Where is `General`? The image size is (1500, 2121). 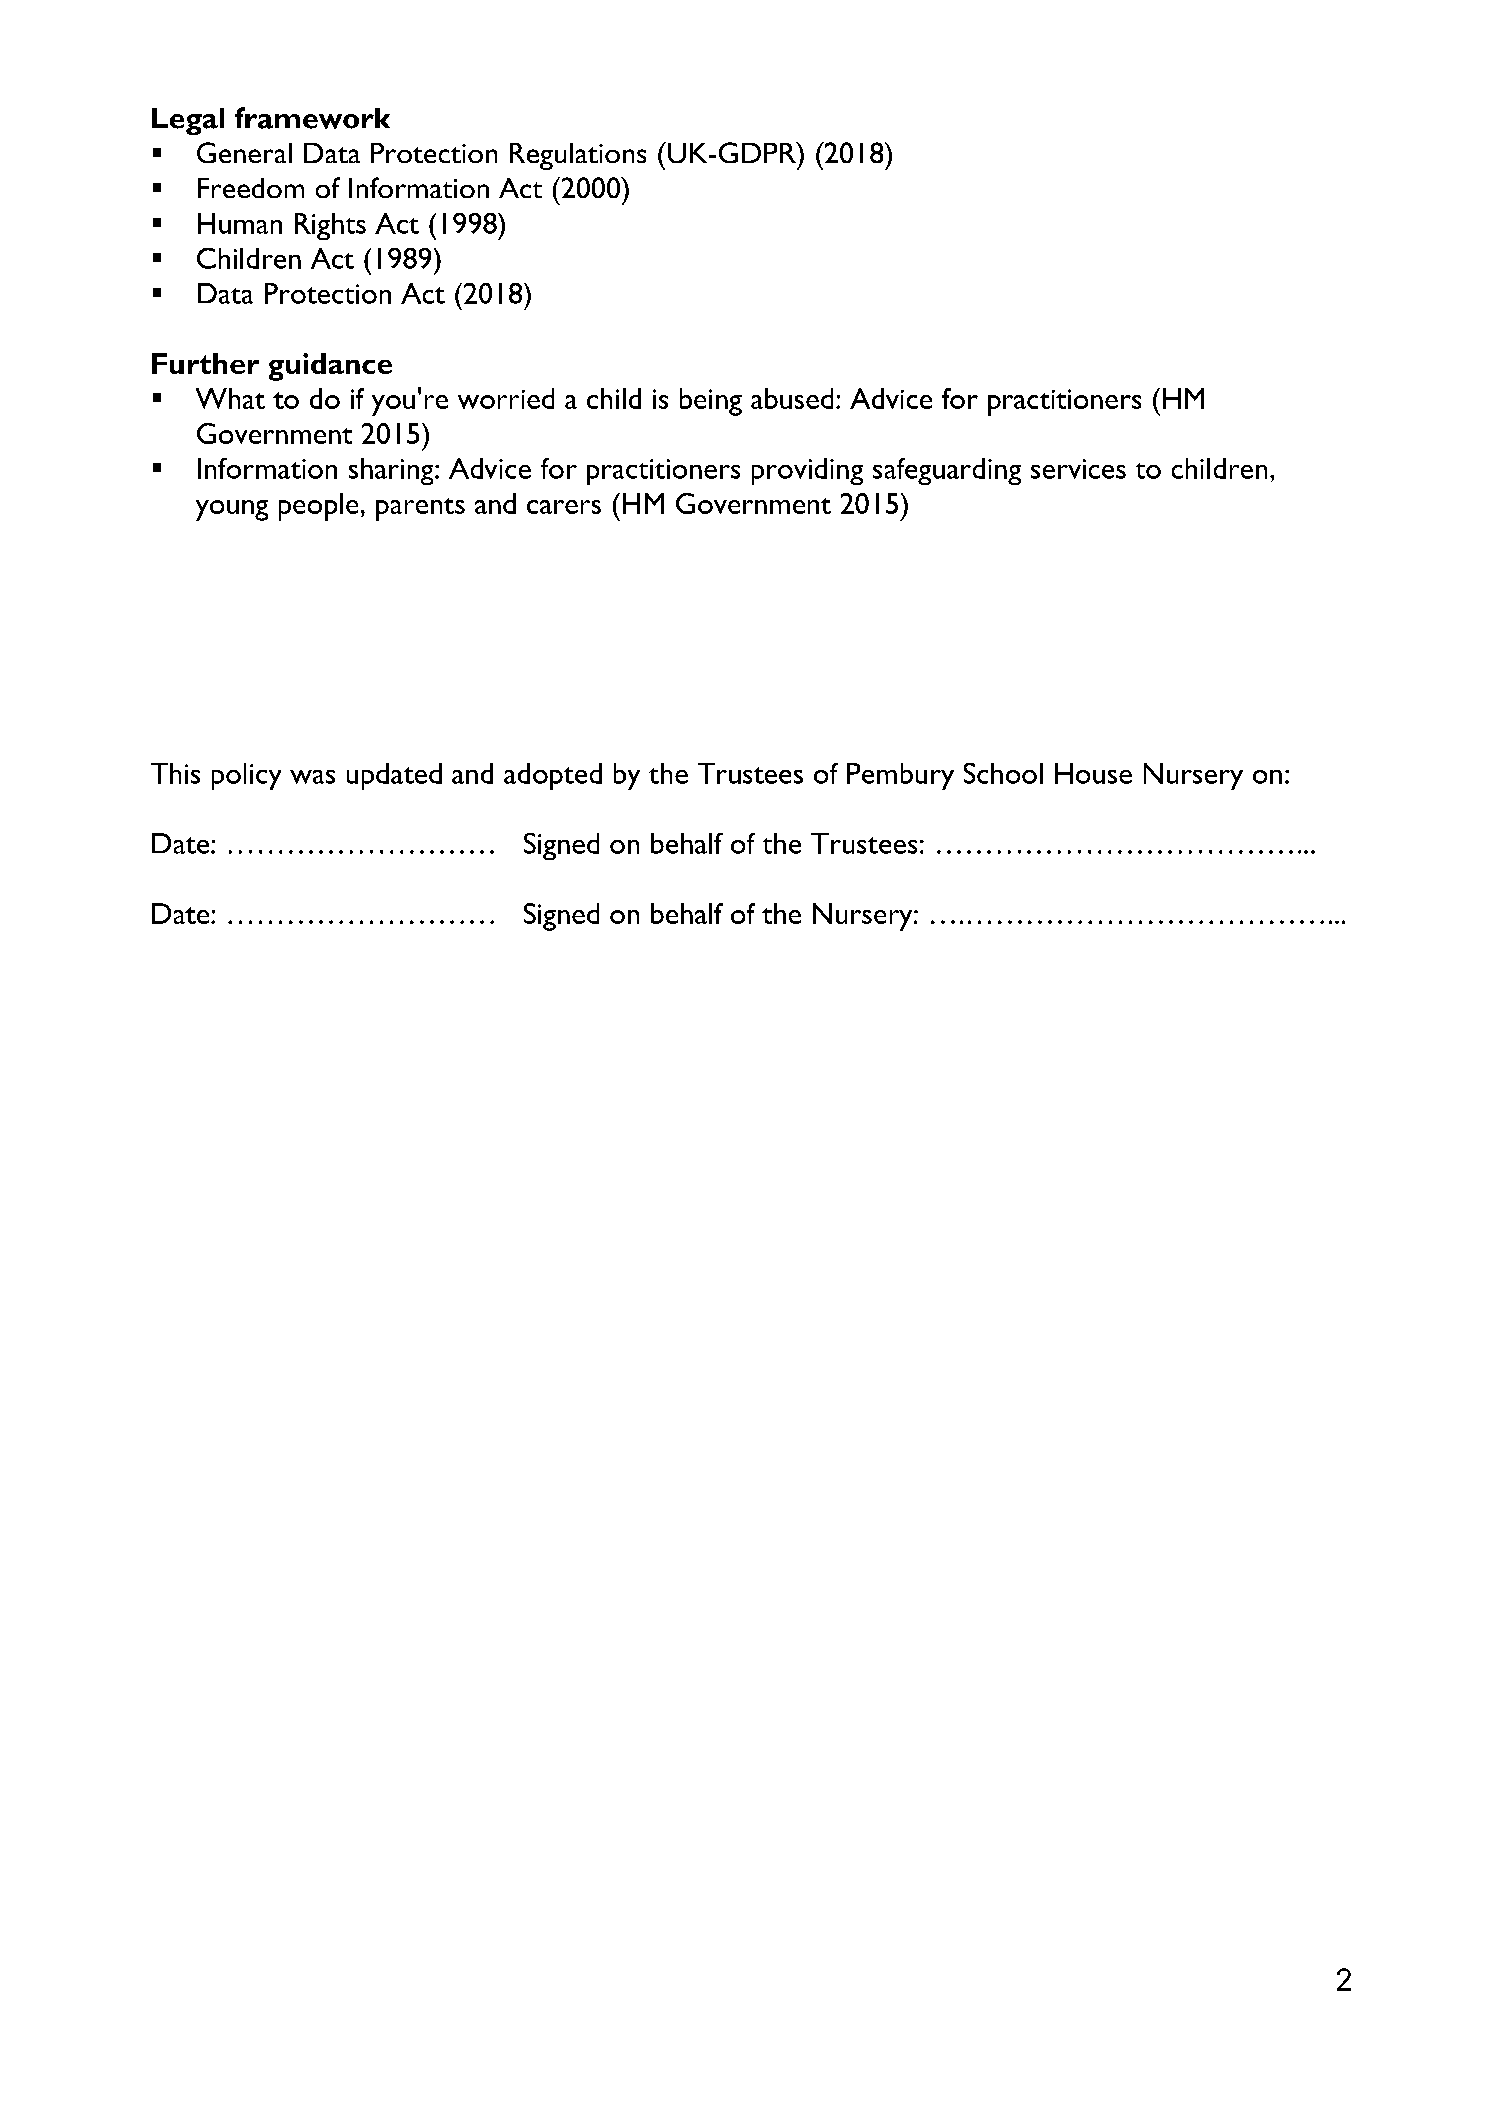 General is located at coordinates (244, 152).
